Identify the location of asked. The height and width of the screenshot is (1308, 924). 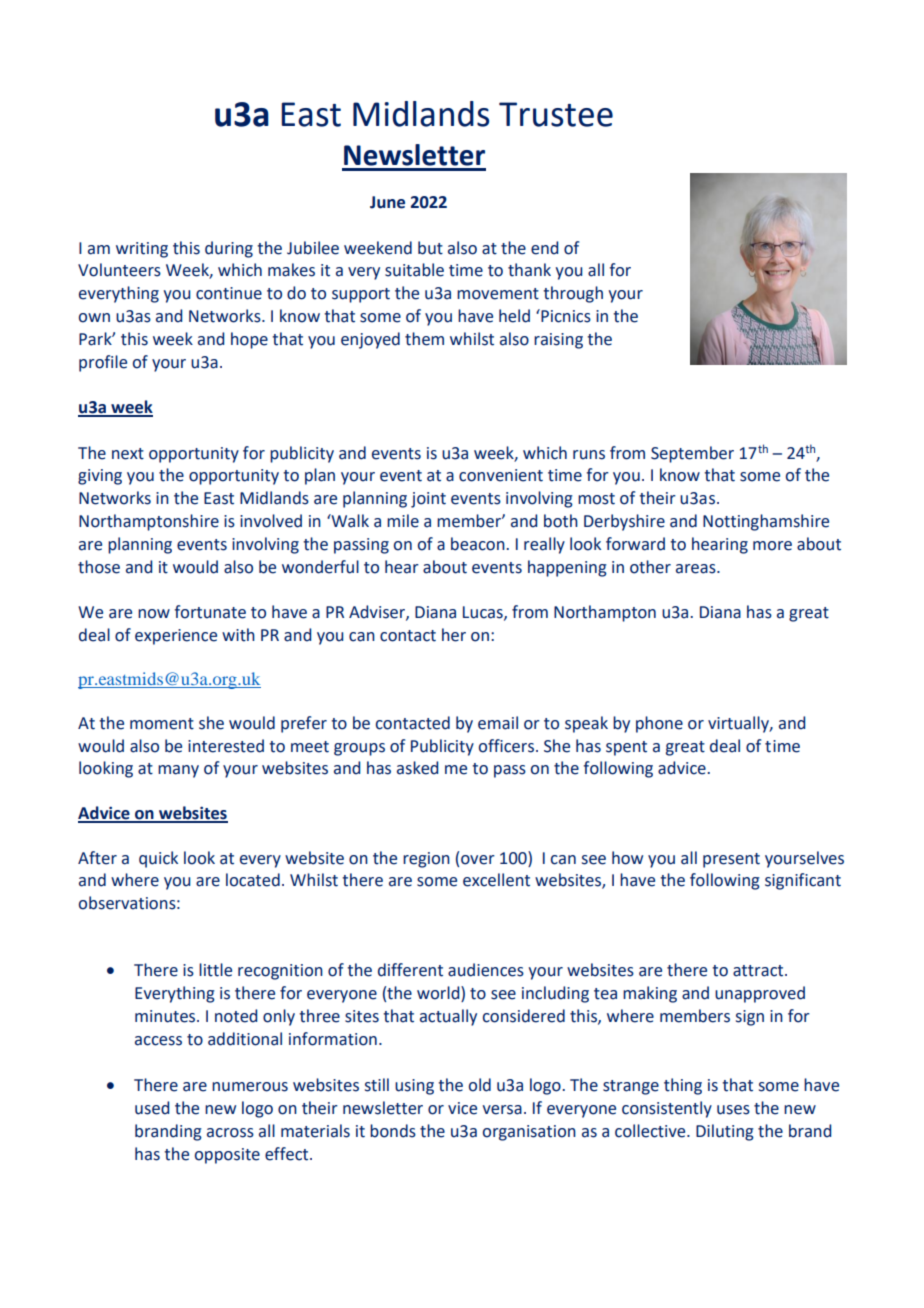
(417, 768).
